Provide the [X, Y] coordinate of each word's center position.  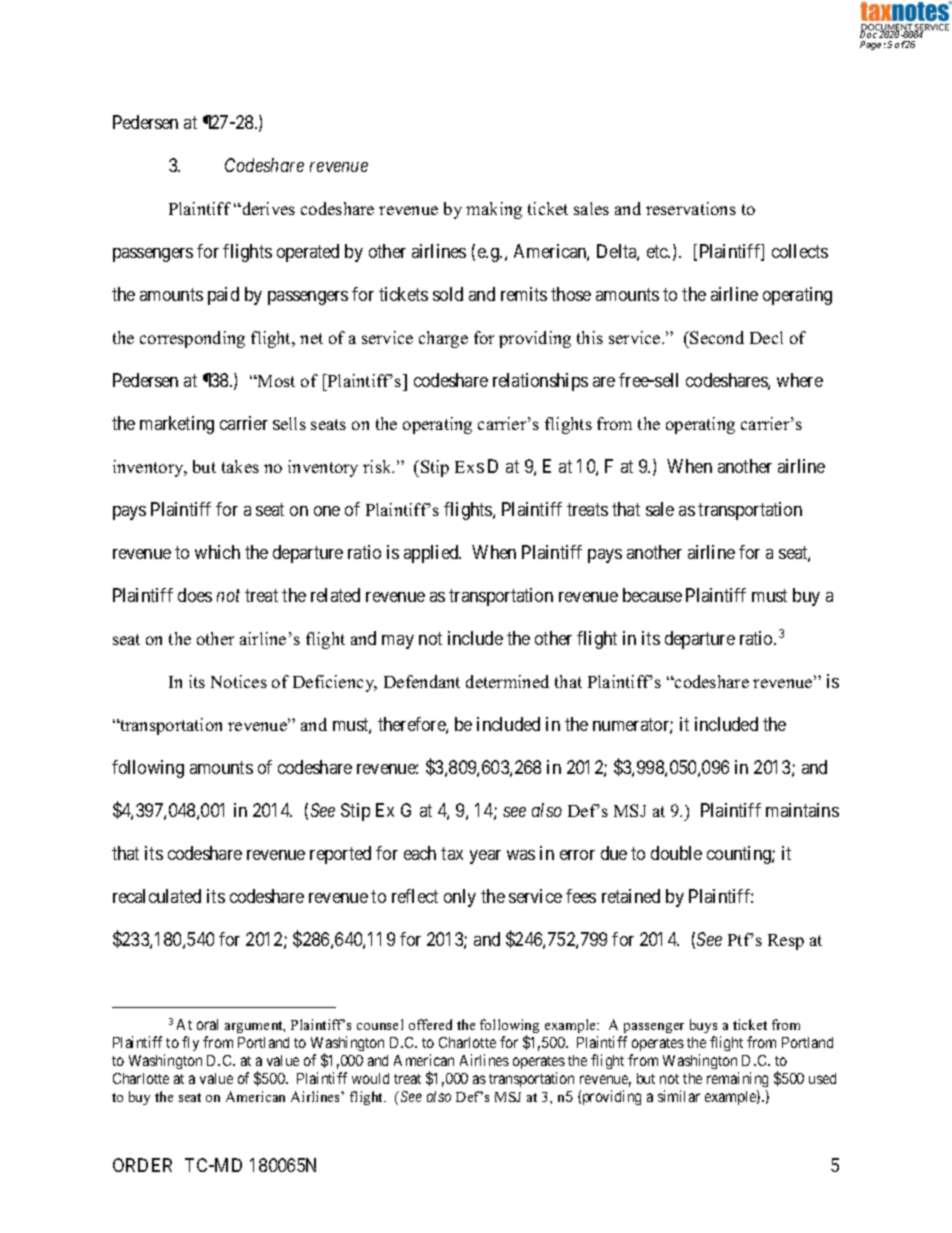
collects [800, 251]
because [652, 595]
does [195, 595]
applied [432, 554]
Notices [239, 681]
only [460, 898]
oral [207, 1024]
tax [452, 853]
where [800, 380]
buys [703, 1026]
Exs [469, 467]
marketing [177, 425]
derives [267, 208]
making [494, 210]
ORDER [142, 1165]
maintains [802, 810]
